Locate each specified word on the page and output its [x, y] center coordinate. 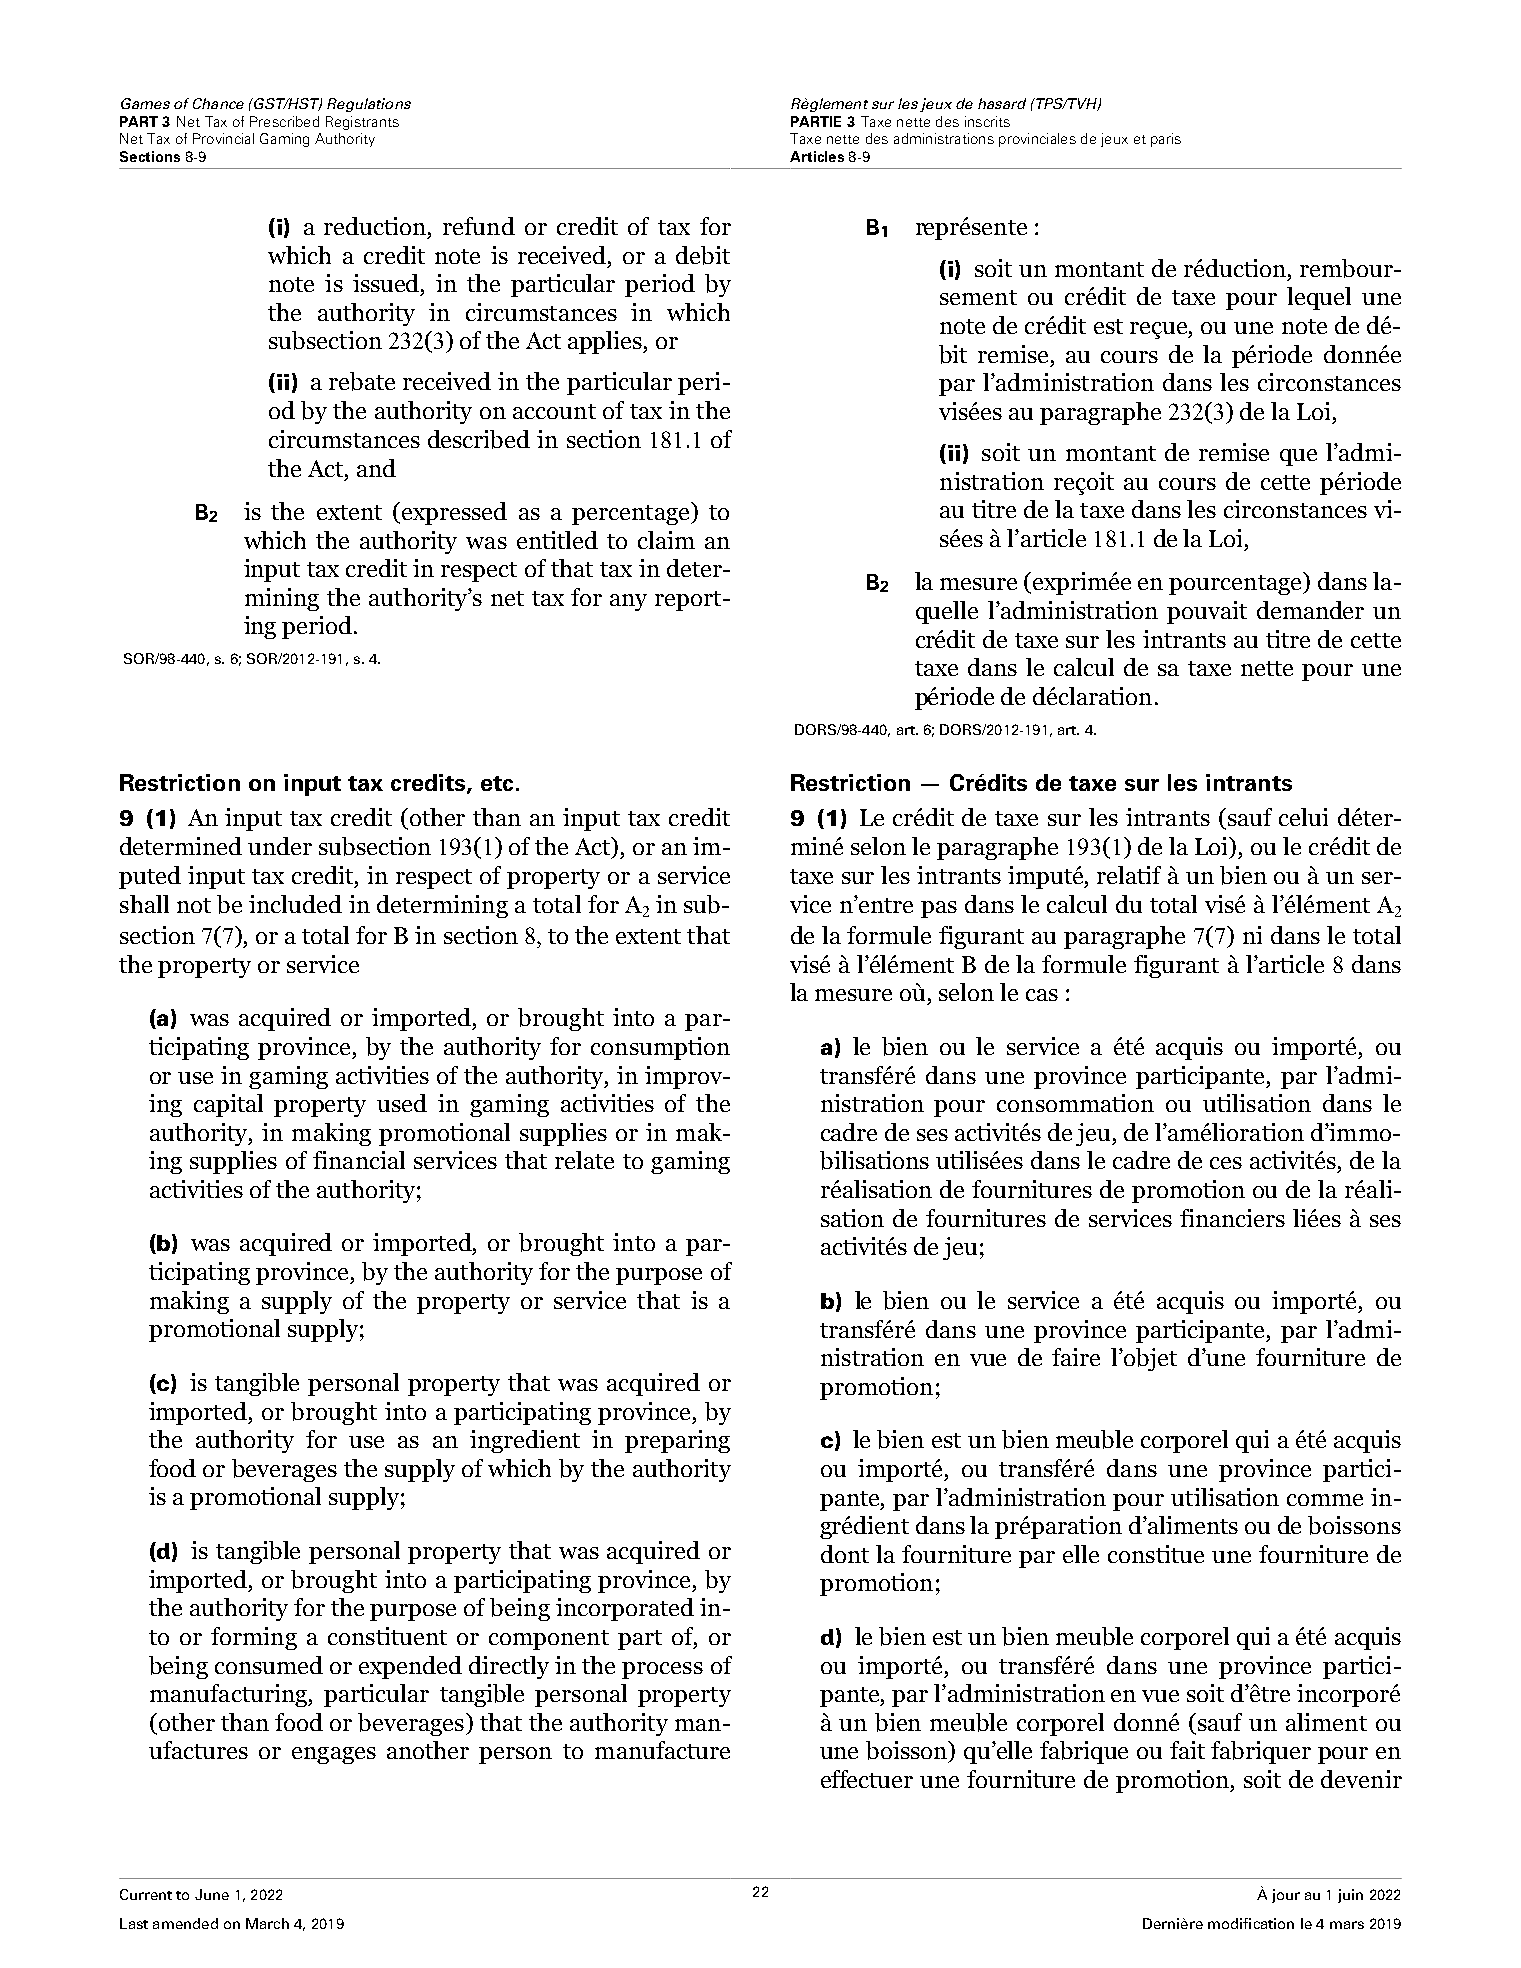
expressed [454, 513]
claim [666, 540]
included [295, 904]
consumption [660, 1048]
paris [1166, 140]
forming [254, 1638]
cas [1042, 995]
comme [1325, 1500]
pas [939, 909]
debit [703, 255]
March [267, 1923]
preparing [677, 1441]
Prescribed [284, 121]
